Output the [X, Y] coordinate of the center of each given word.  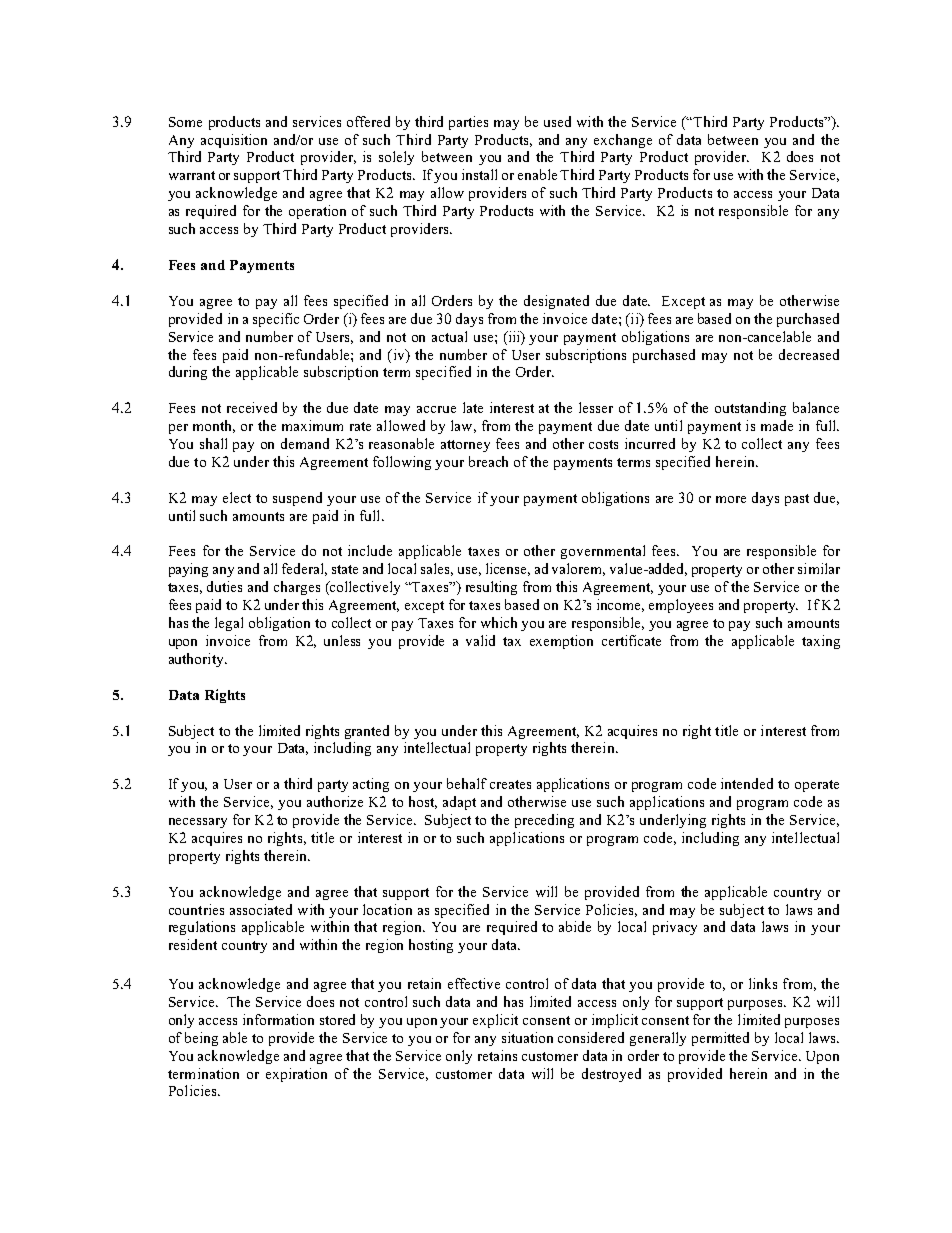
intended [747, 783]
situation [527, 1037]
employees [681, 606]
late [473, 407]
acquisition [234, 141]
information [278, 1019]
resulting [491, 588]
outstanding [750, 409]
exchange [623, 141]
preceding [544, 821]
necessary [198, 823]
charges [297, 588]
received [252, 407]
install [479, 174]
